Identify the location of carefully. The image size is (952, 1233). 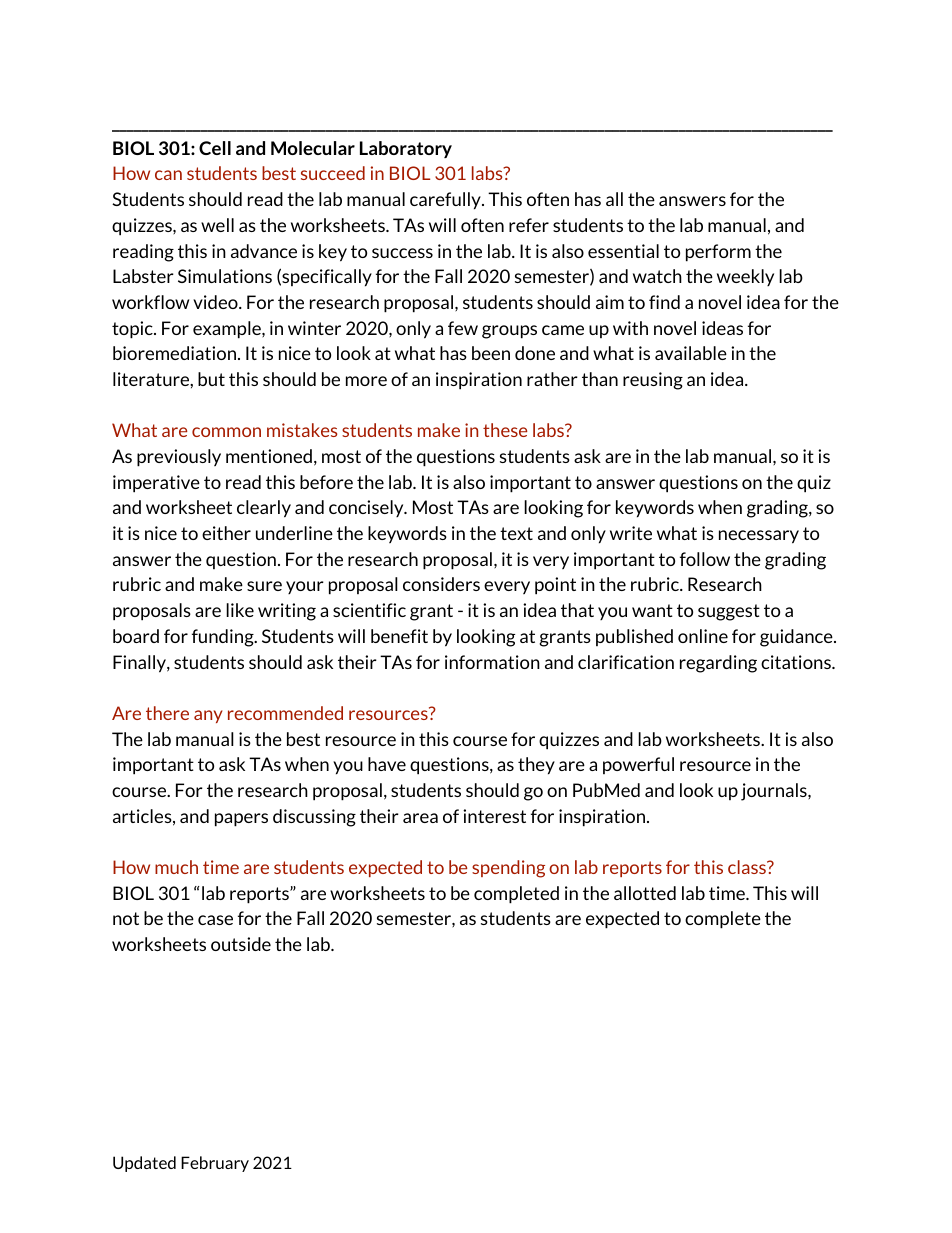
(446, 201).
